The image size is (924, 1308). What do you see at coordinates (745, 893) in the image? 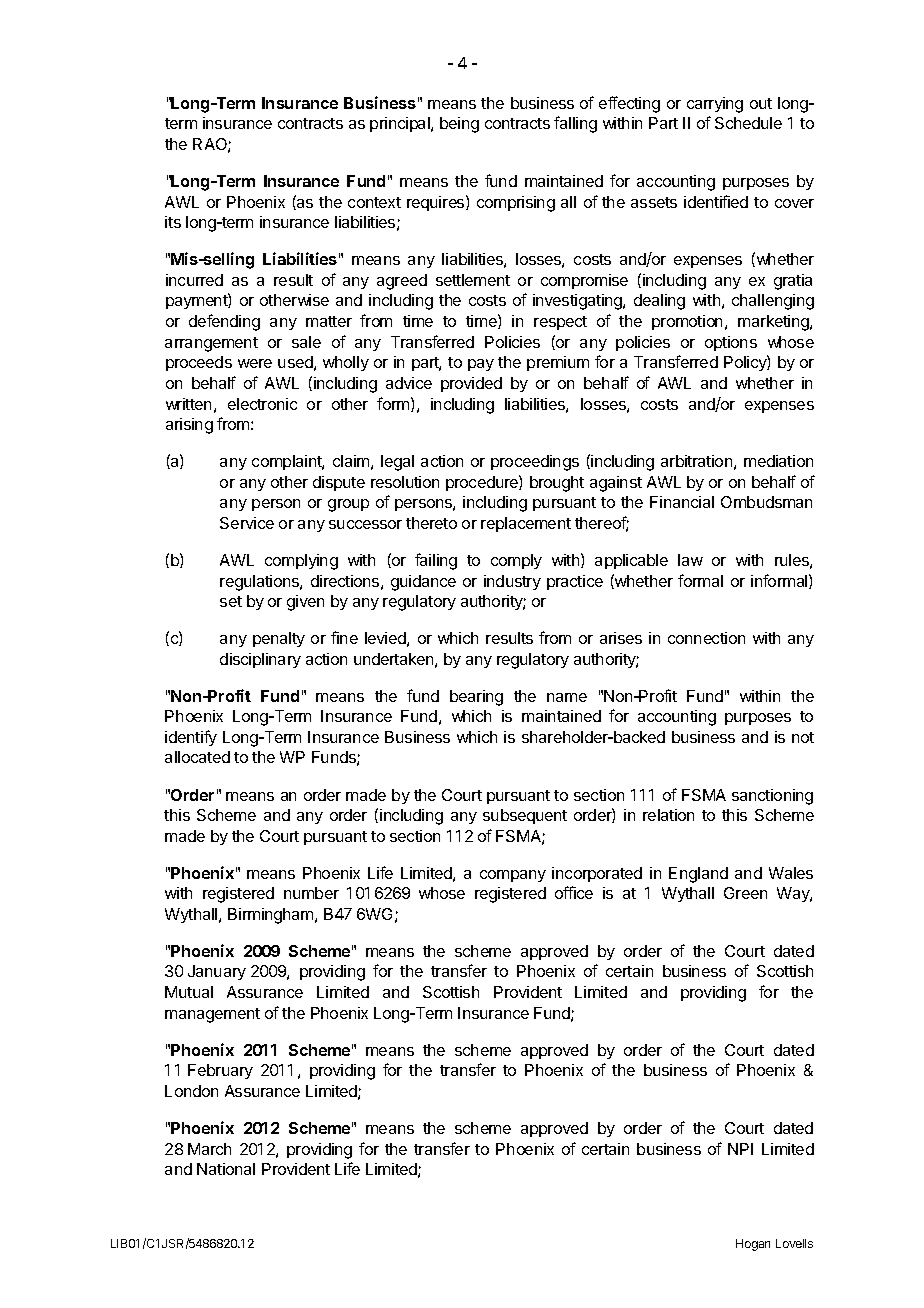
I see `Green` at bounding box center [745, 893].
